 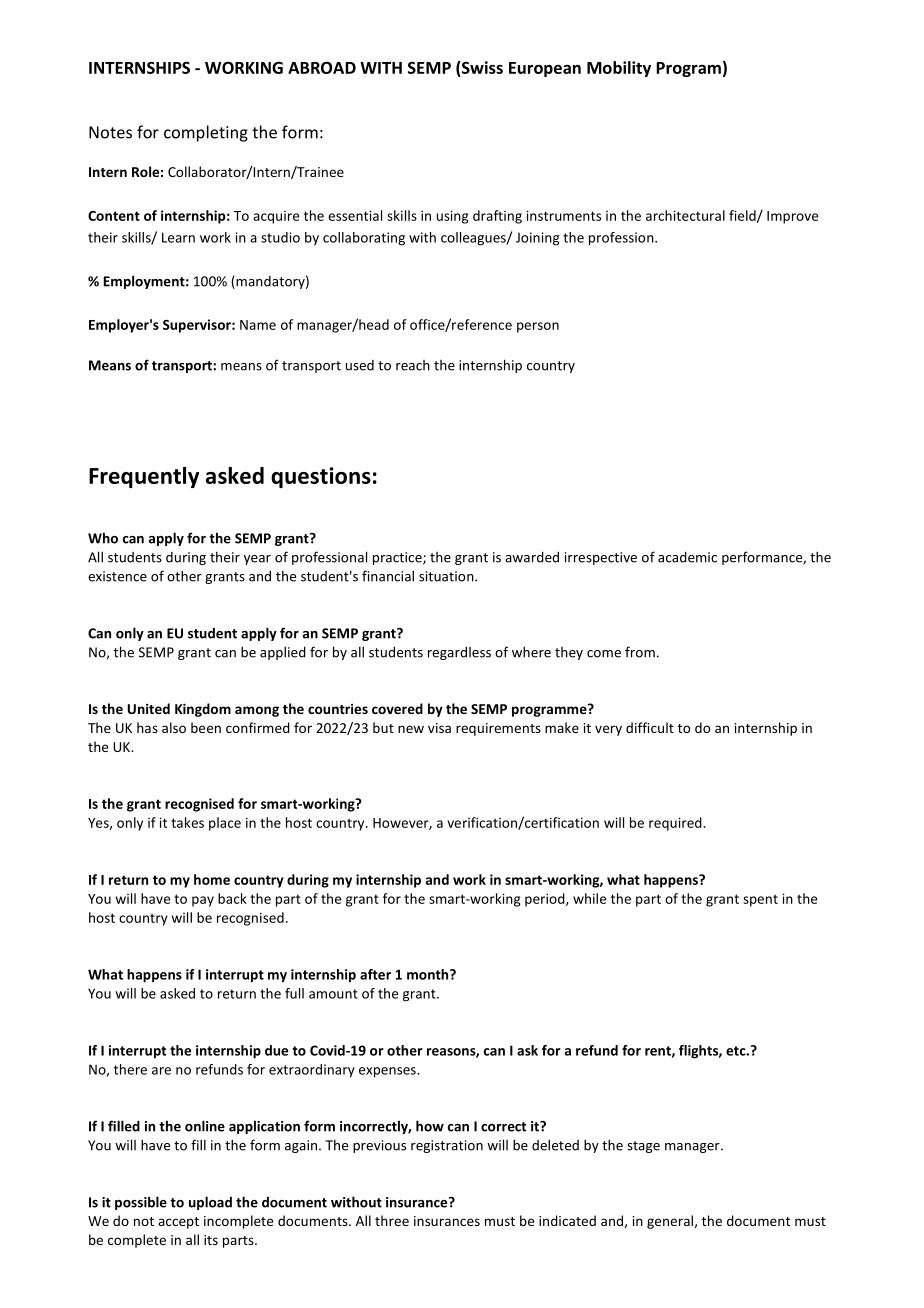 What do you see at coordinates (149, 708) in the page?
I see `United` at bounding box center [149, 708].
